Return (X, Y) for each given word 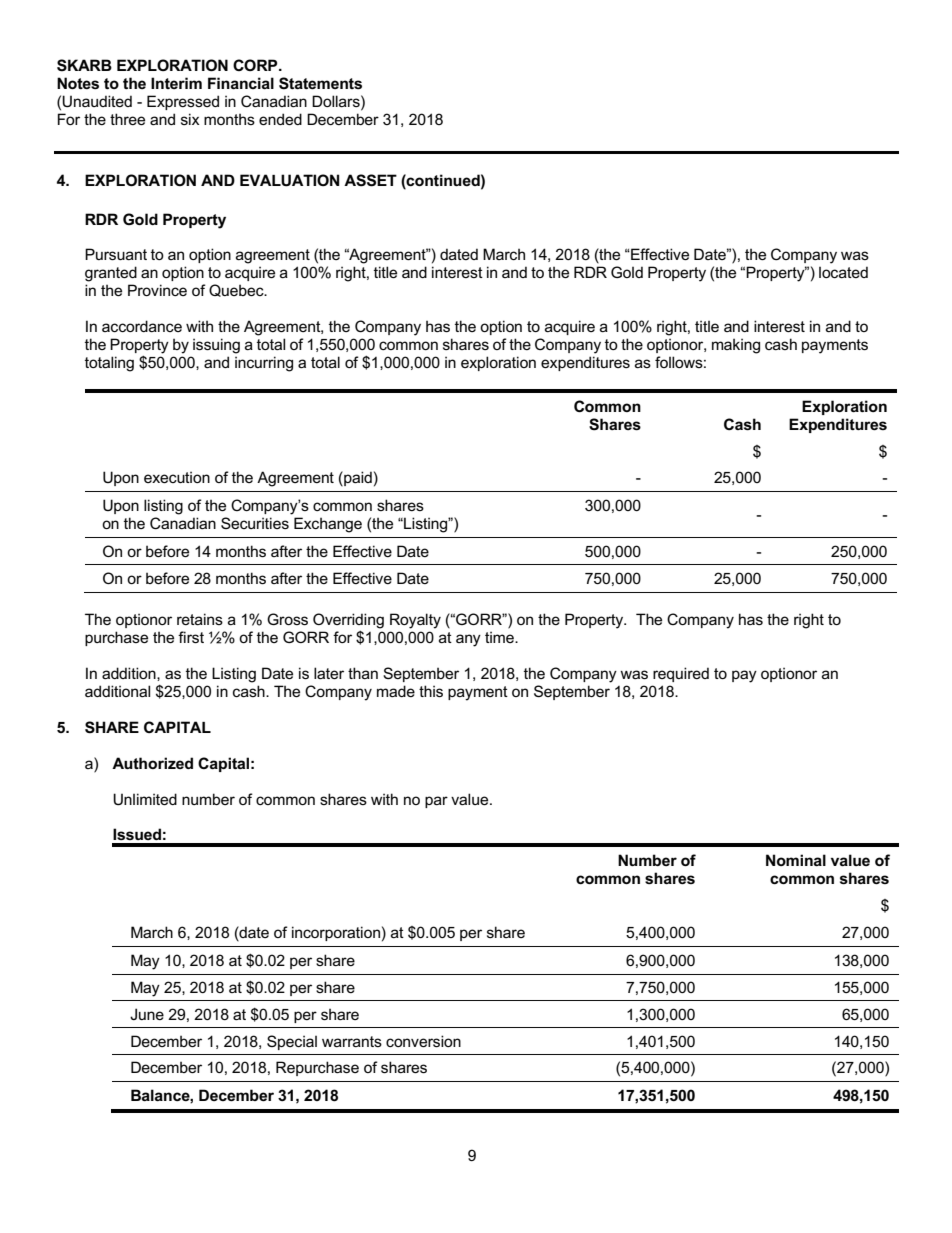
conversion (423, 1041)
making (736, 346)
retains (200, 619)
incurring (264, 364)
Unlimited (145, 799)
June (147, 1014)
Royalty (415, 621)
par (436, 802)
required (681, 674)
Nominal (796, 860)
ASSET (370, 180)
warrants (352, 1041)
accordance (142, 326)
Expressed (183, 102)
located (843, 272)
